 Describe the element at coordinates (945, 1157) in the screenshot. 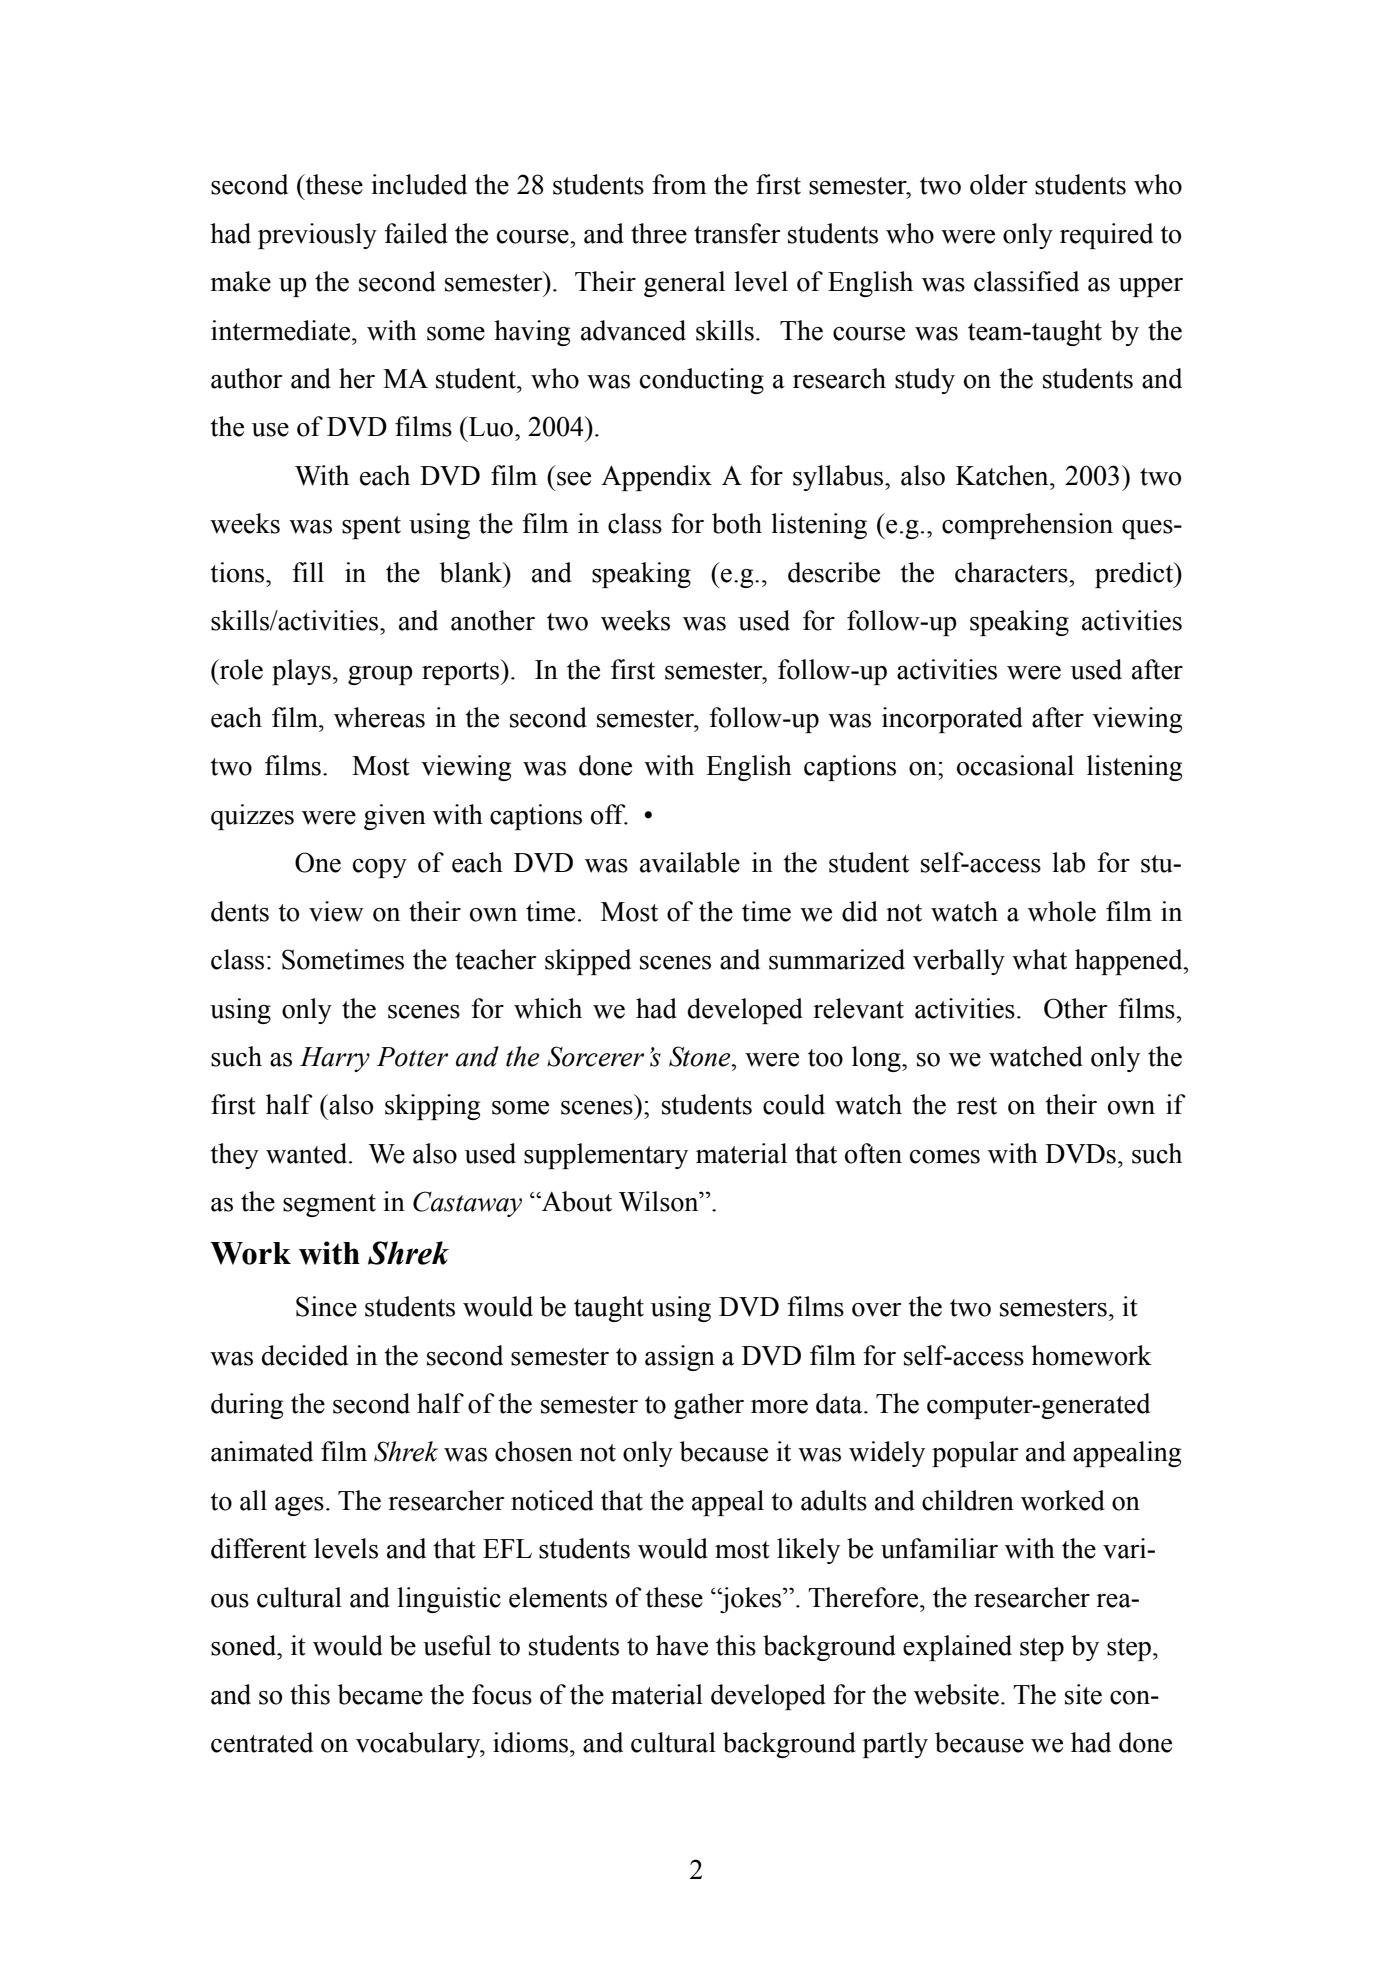

I see `comes` at that location.
